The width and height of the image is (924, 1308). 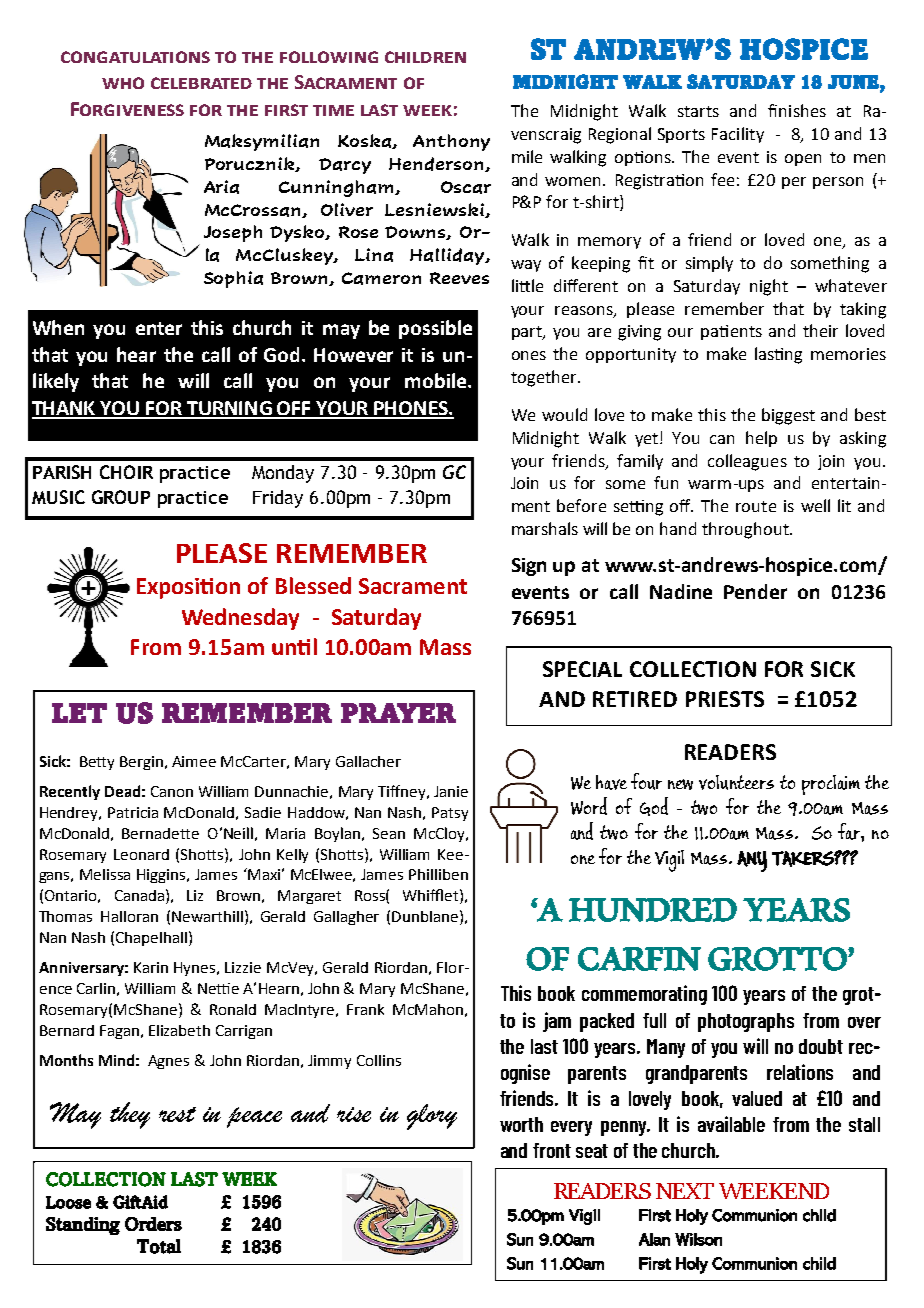 I want to click on colleagues, so click(x=747, y=462).
